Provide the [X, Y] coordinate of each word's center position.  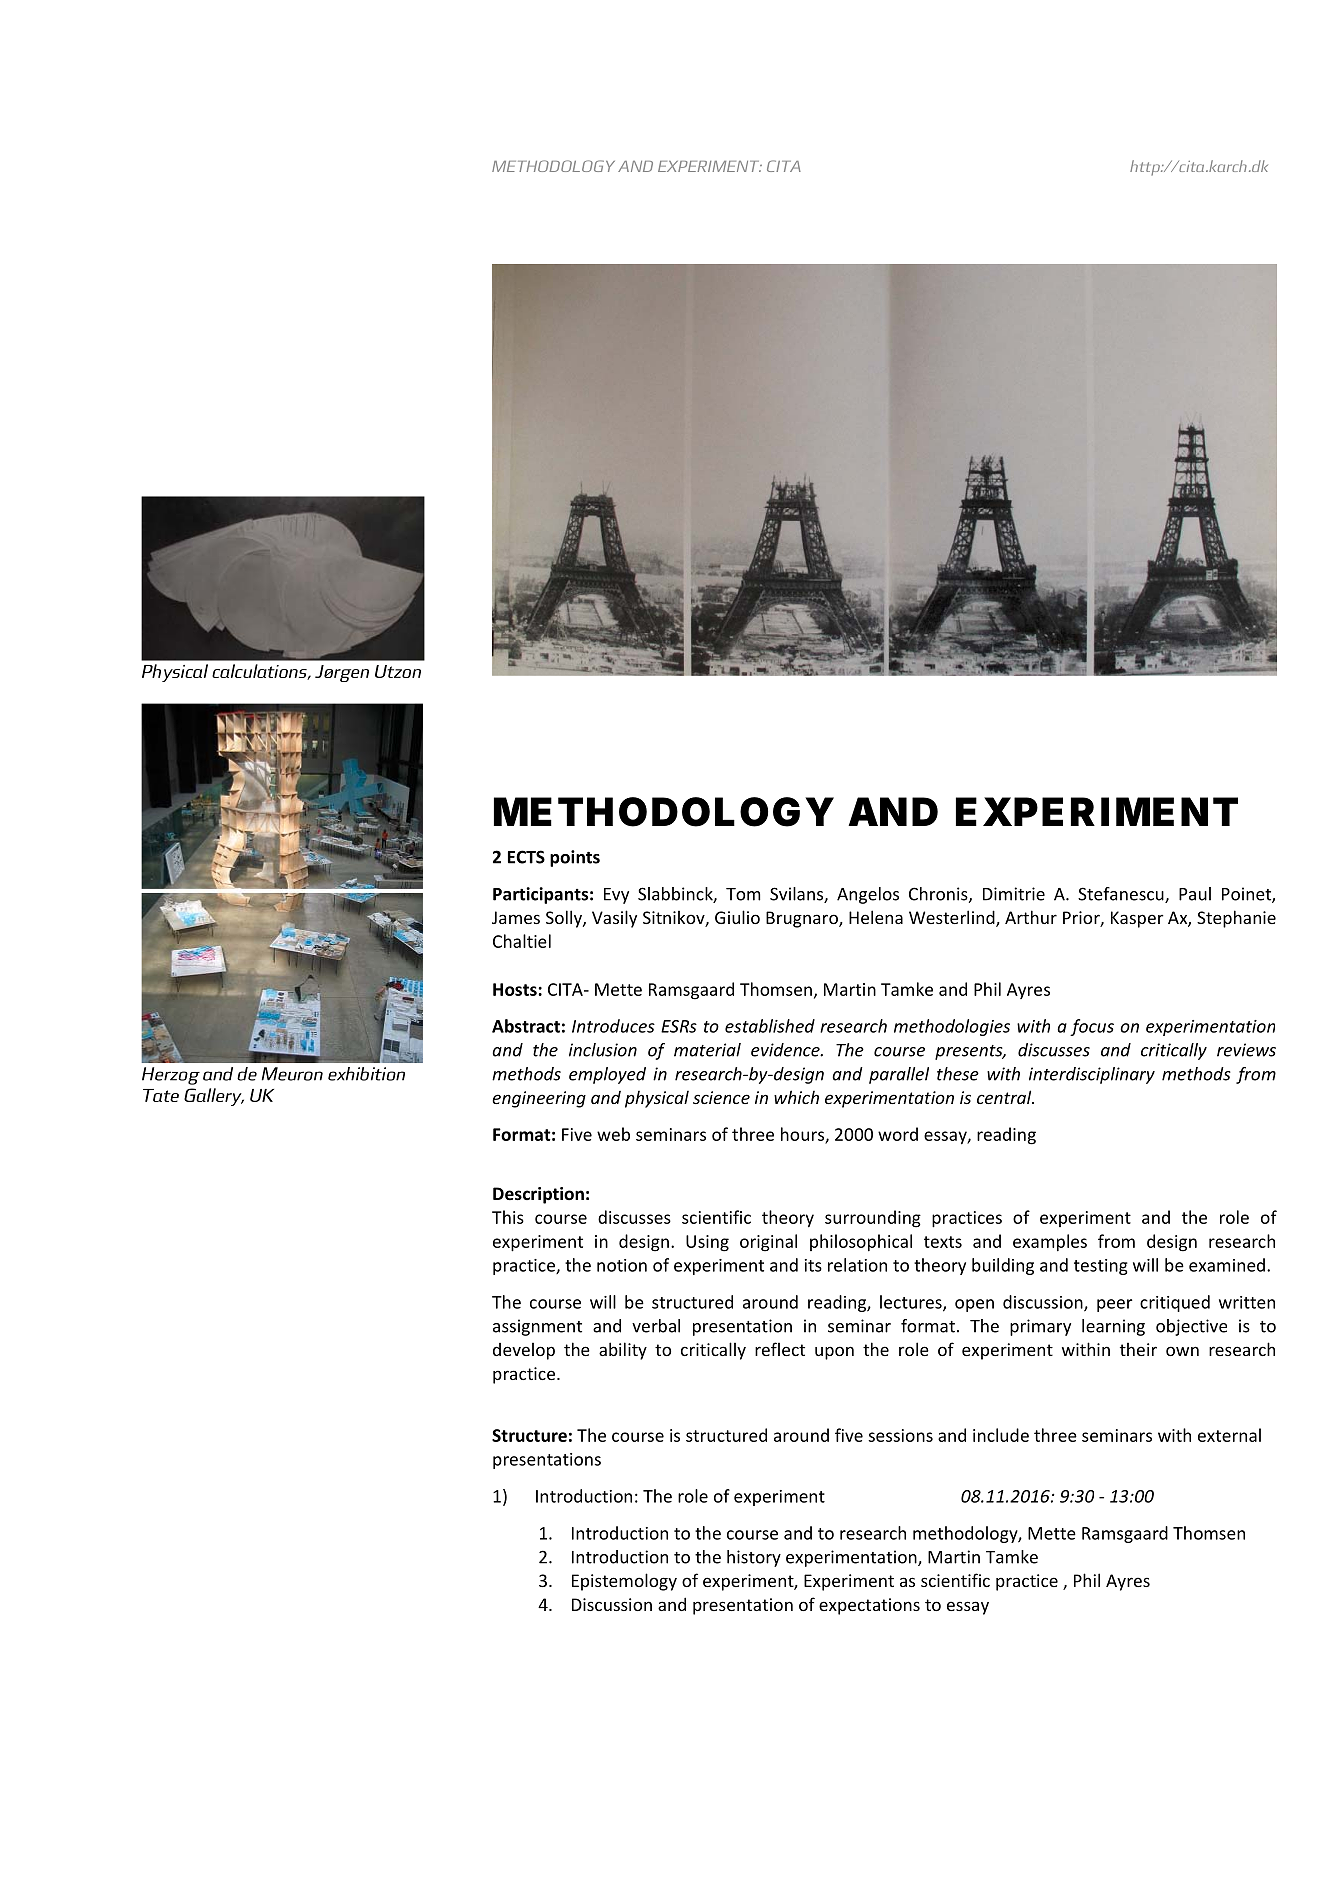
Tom [743, 894]
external [1229, 1435]
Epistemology [624, 1582]
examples [1050, 1243]
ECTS [526, 857]
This [508, 1217]
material [707, 1050]
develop [524, 1351]
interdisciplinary [1092, 1075]
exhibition [366, 1074]
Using [707, 1243]
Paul [1195, 894]
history [754, 1558]
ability [623, 1351]
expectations [869, 1606]
